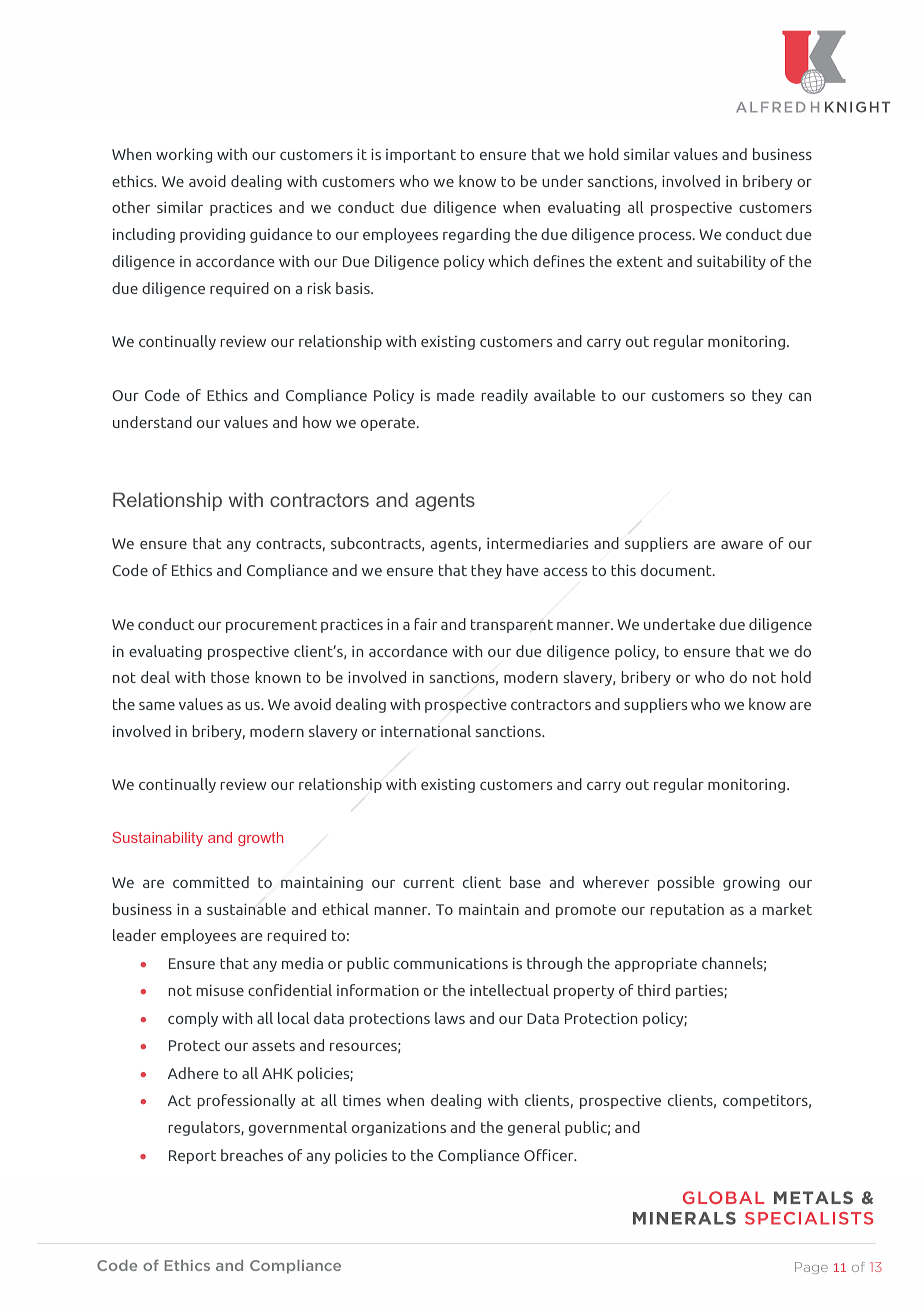  I want to click on aware, so click(742, 545).
